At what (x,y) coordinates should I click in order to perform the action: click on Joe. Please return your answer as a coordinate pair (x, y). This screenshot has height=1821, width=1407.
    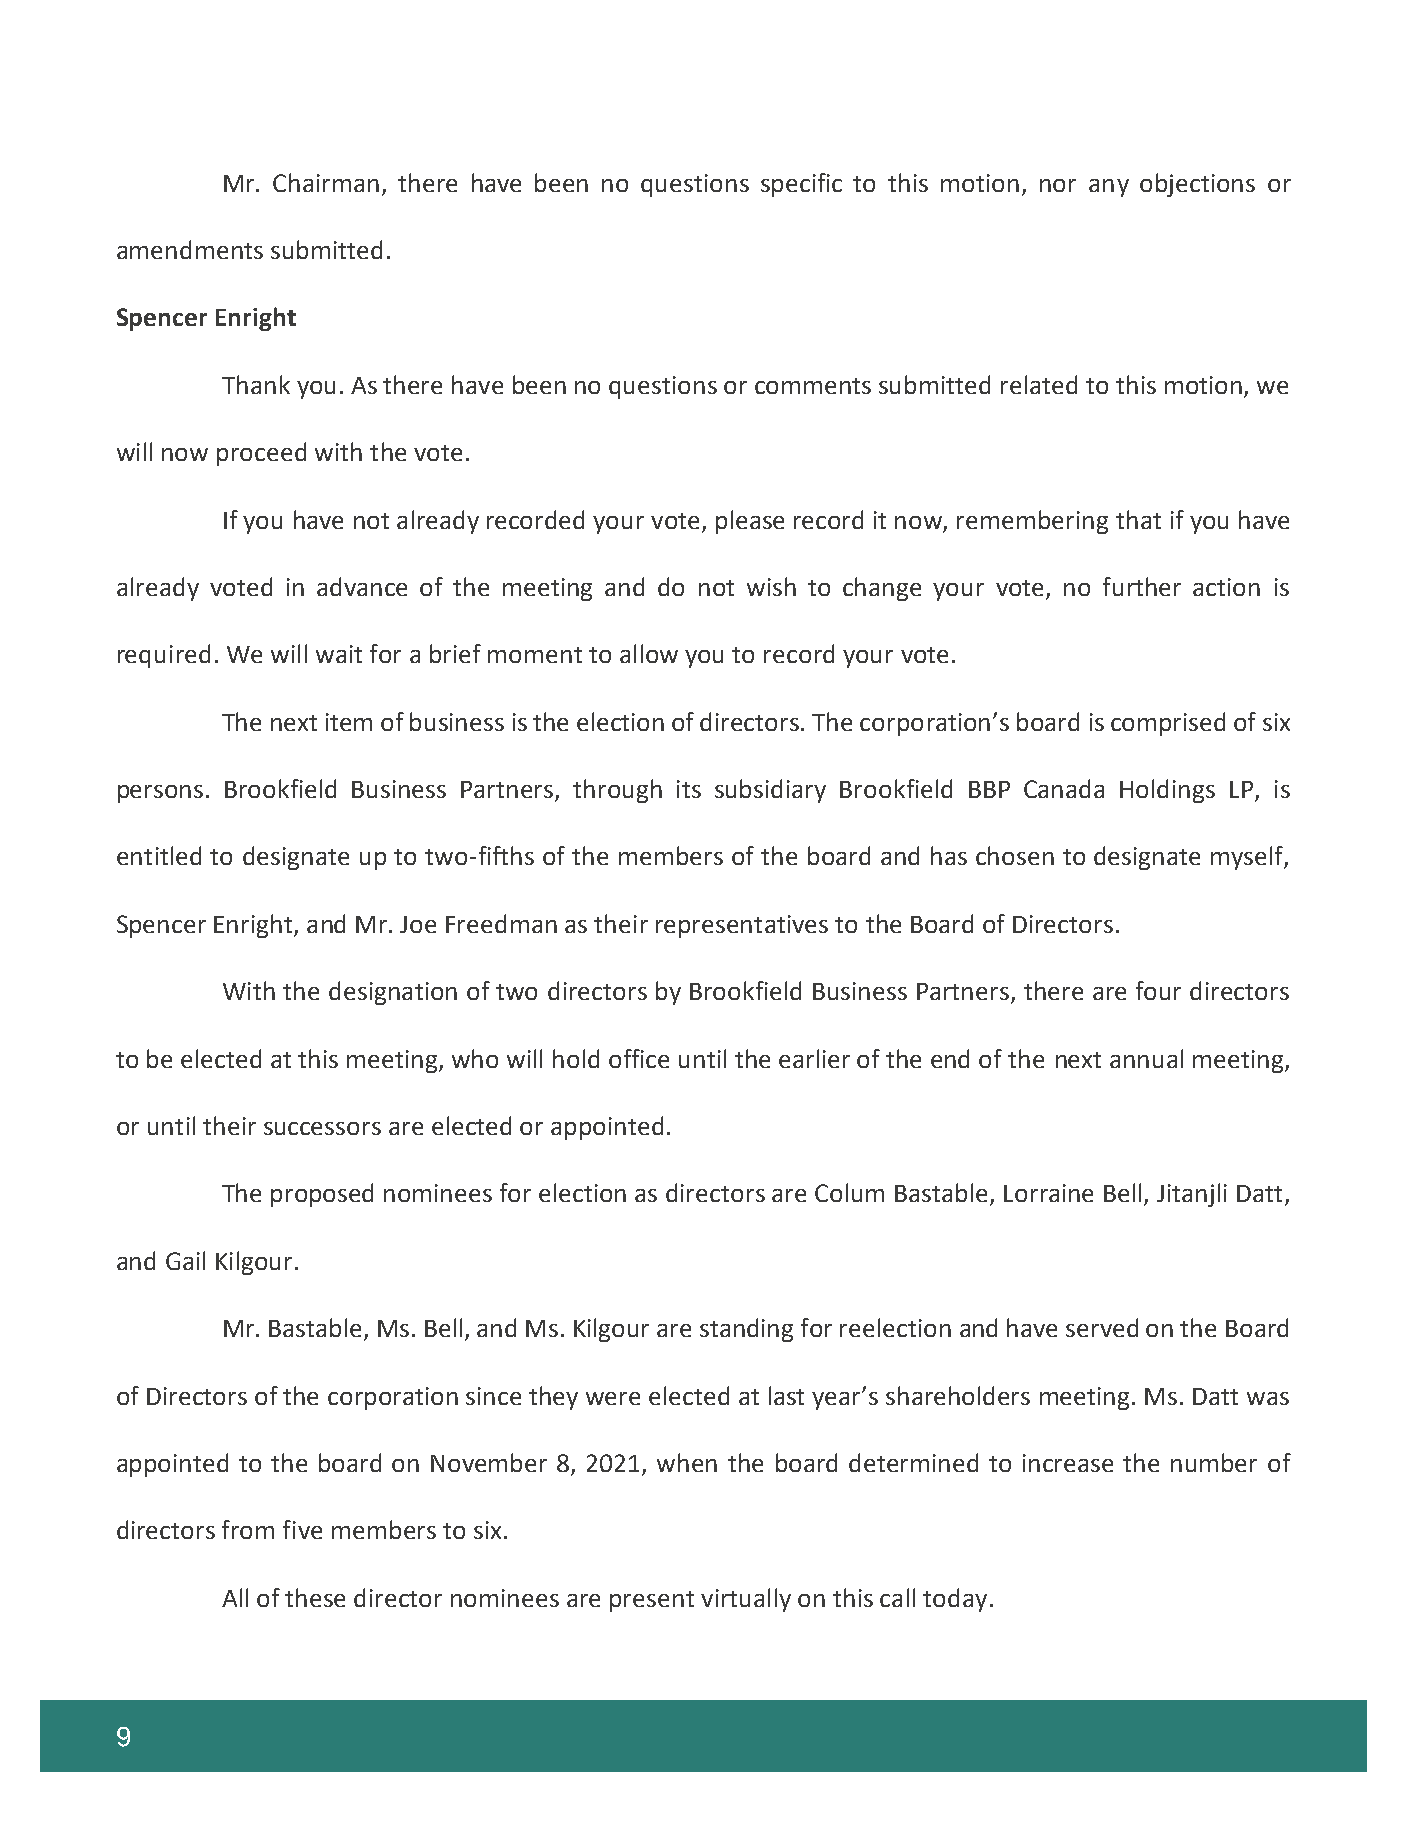
    Looking at the image, I should click on (418, 924).
